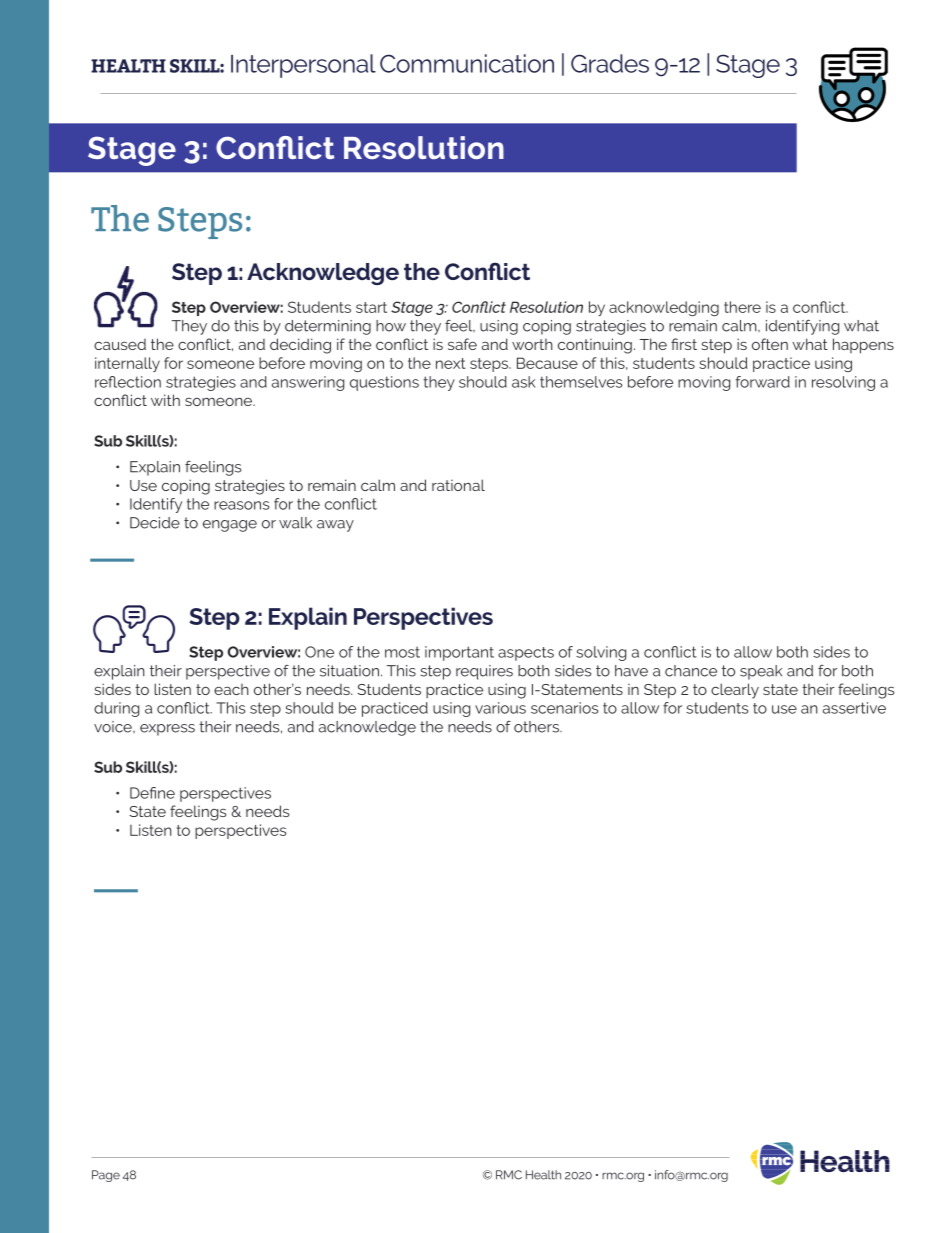 The width and height of the image is (952, 1233). What do you see at coordinates (303, 66) in the image?
I see `Interpersonal` at bounding box center [303, 66].
